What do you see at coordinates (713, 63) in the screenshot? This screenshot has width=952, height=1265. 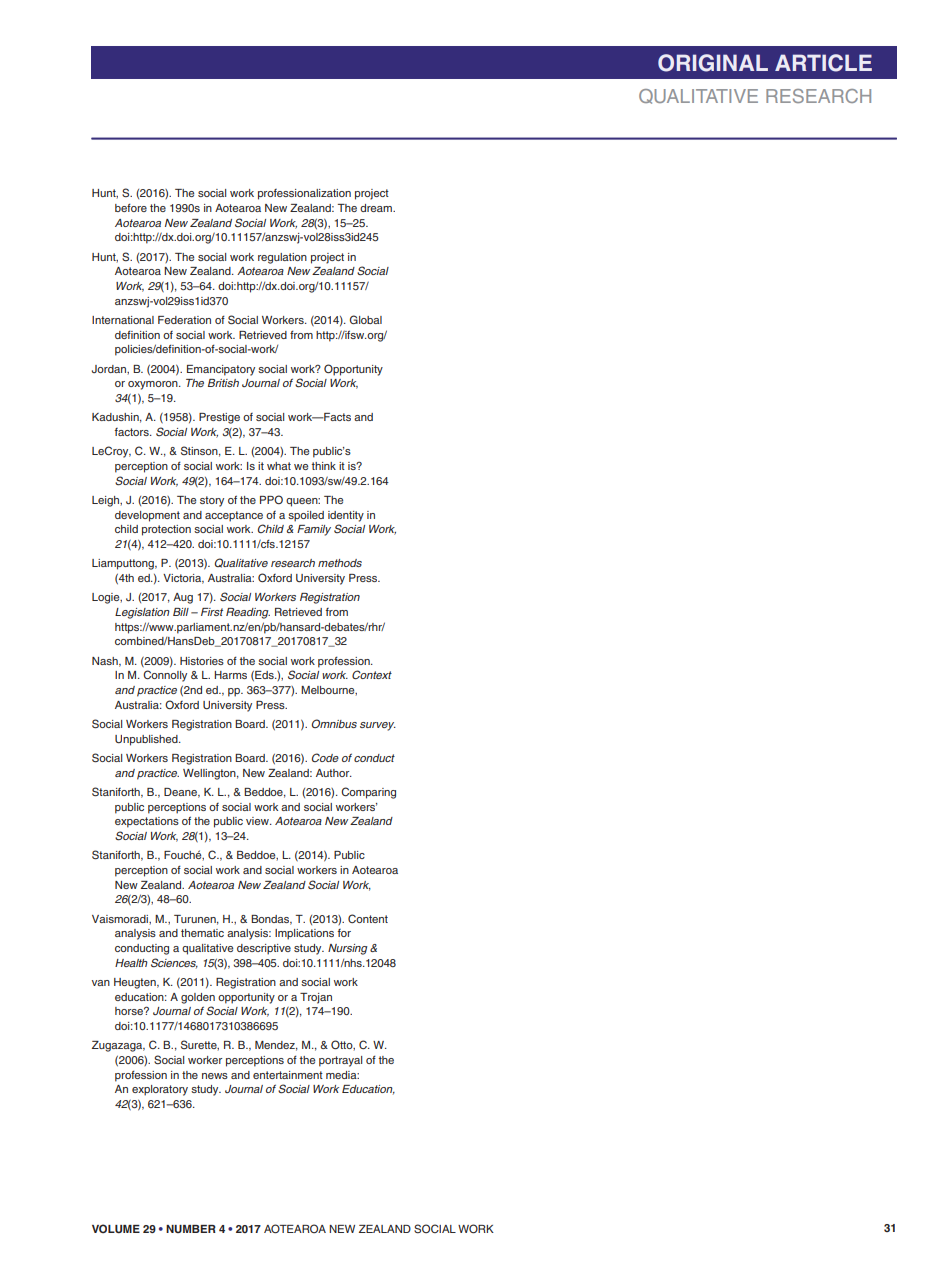 I see `ORIGINAL` at bounding box center [713, 63].
